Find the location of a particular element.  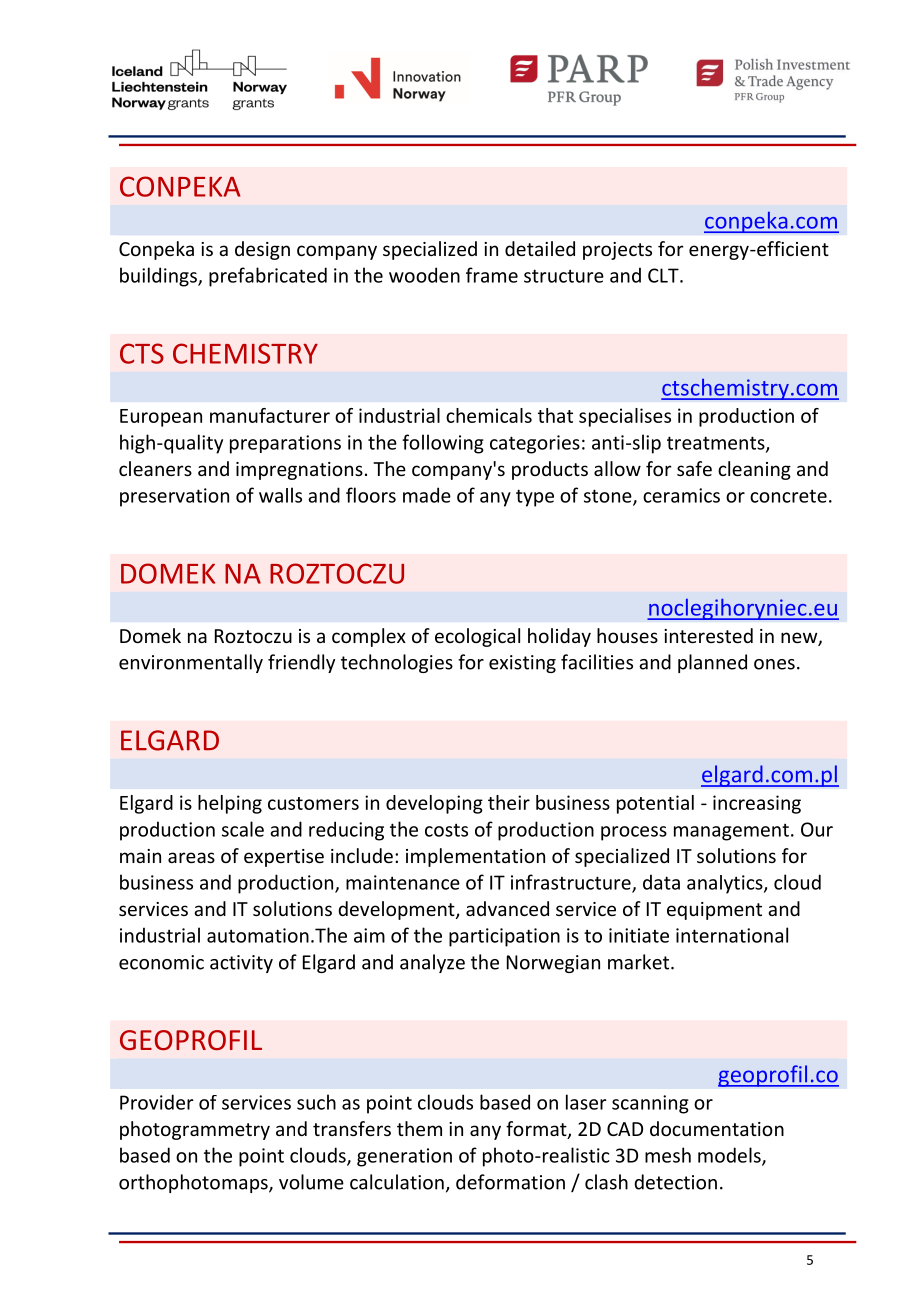

frame is located at coordinates (492, 275).
